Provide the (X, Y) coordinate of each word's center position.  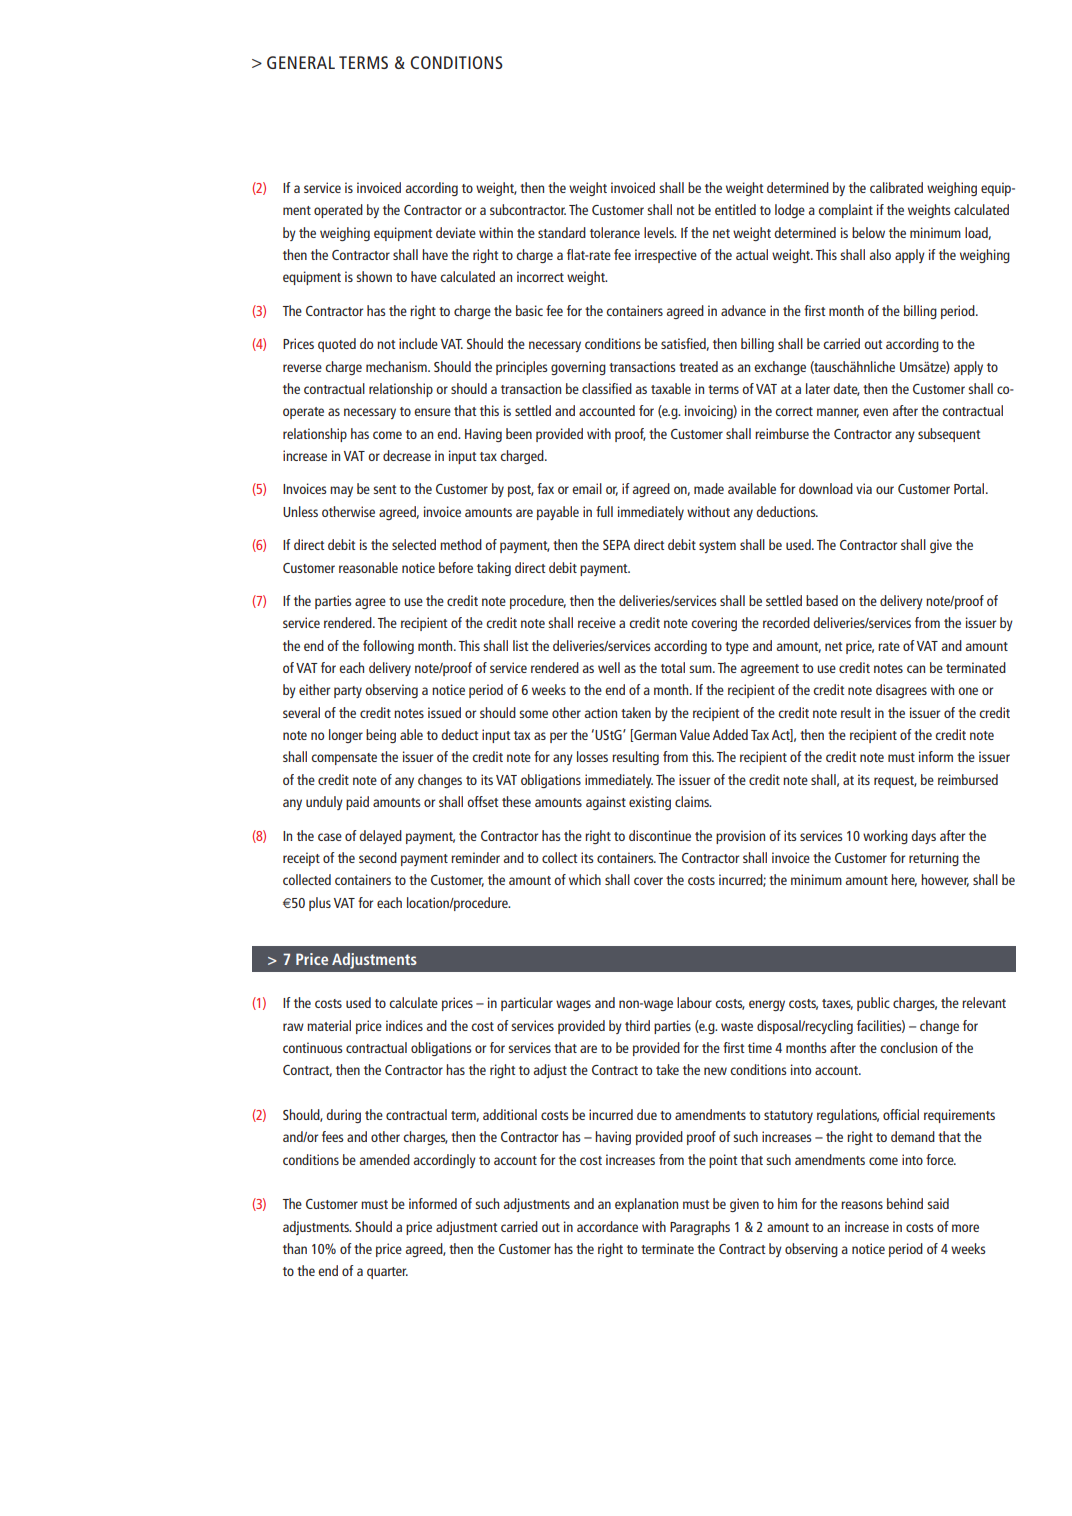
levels (660, 232)
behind (905, 1203)
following (388, 647)
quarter (387, 1273)
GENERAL (301, 62)
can (916, 669)
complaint (845, 211)
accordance (607, 1226)
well (609, 667)
